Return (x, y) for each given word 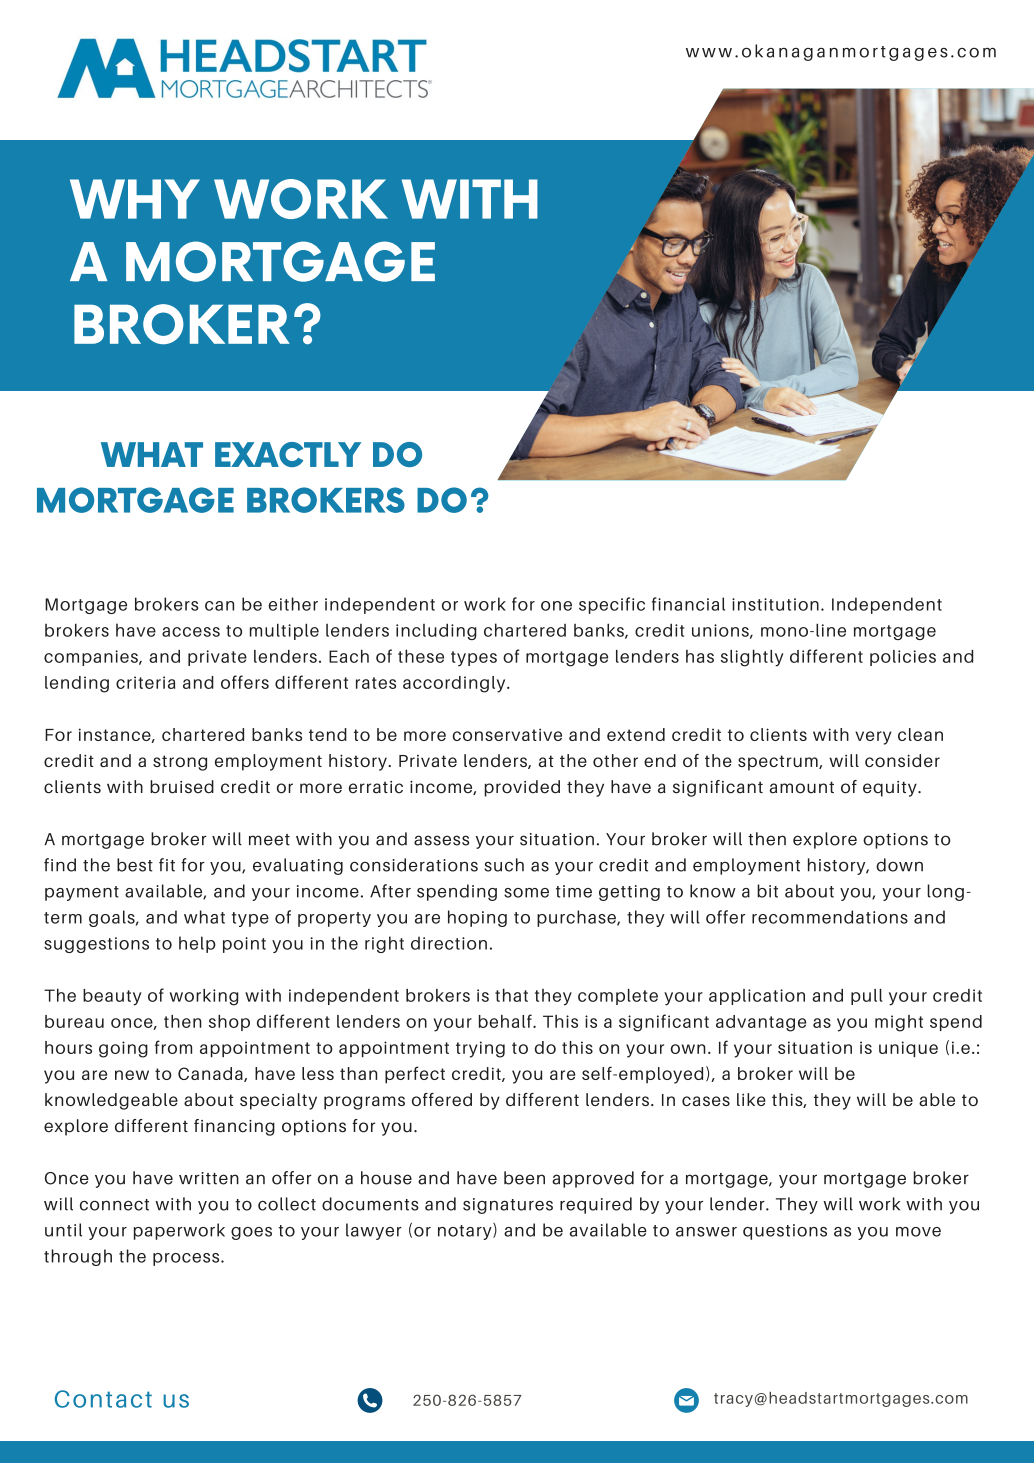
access (191, 632)
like (751, 1099)
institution (775, 604)
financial (688, 604)
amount (801, 787)
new (132, 1075)
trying (480, 1049)
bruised (182, 787)
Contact (103, 1399)
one (556, 606)
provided (522, 788)
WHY (135, 199)
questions (785, 1232)
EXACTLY (288, 454)
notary (466, 1231)
